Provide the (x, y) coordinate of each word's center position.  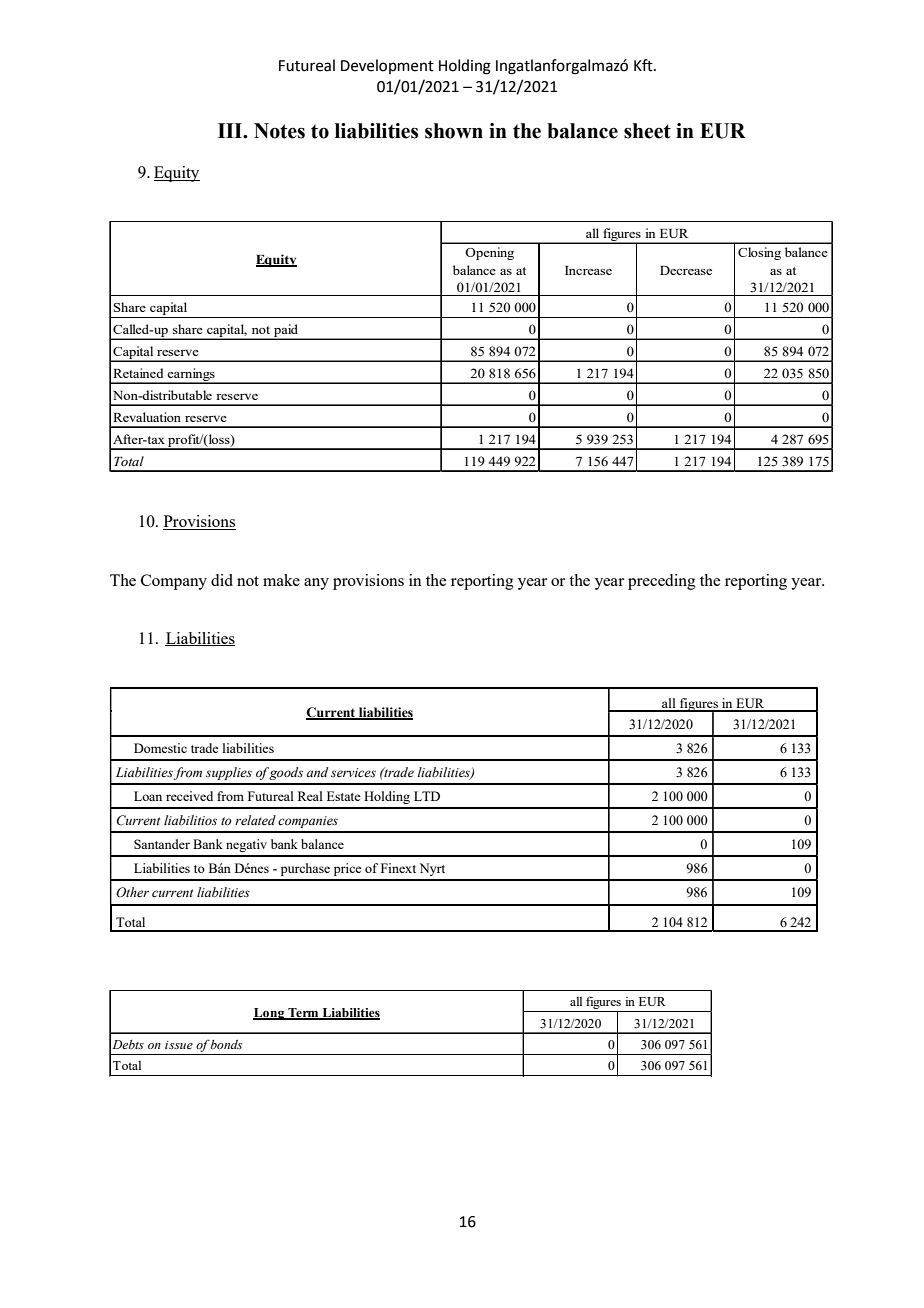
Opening (489, 253)
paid (286, 331)
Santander (162, 844)
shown (454, 131)
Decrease (686, 270)
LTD (427, 796)
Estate (343, 796)
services (353, 773)
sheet (647, 131)
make (281, 580)
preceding (662, 582)
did (222, 580)
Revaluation (147, 417)
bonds (226, 1044)
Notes (279, 131)
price (347, 869)
